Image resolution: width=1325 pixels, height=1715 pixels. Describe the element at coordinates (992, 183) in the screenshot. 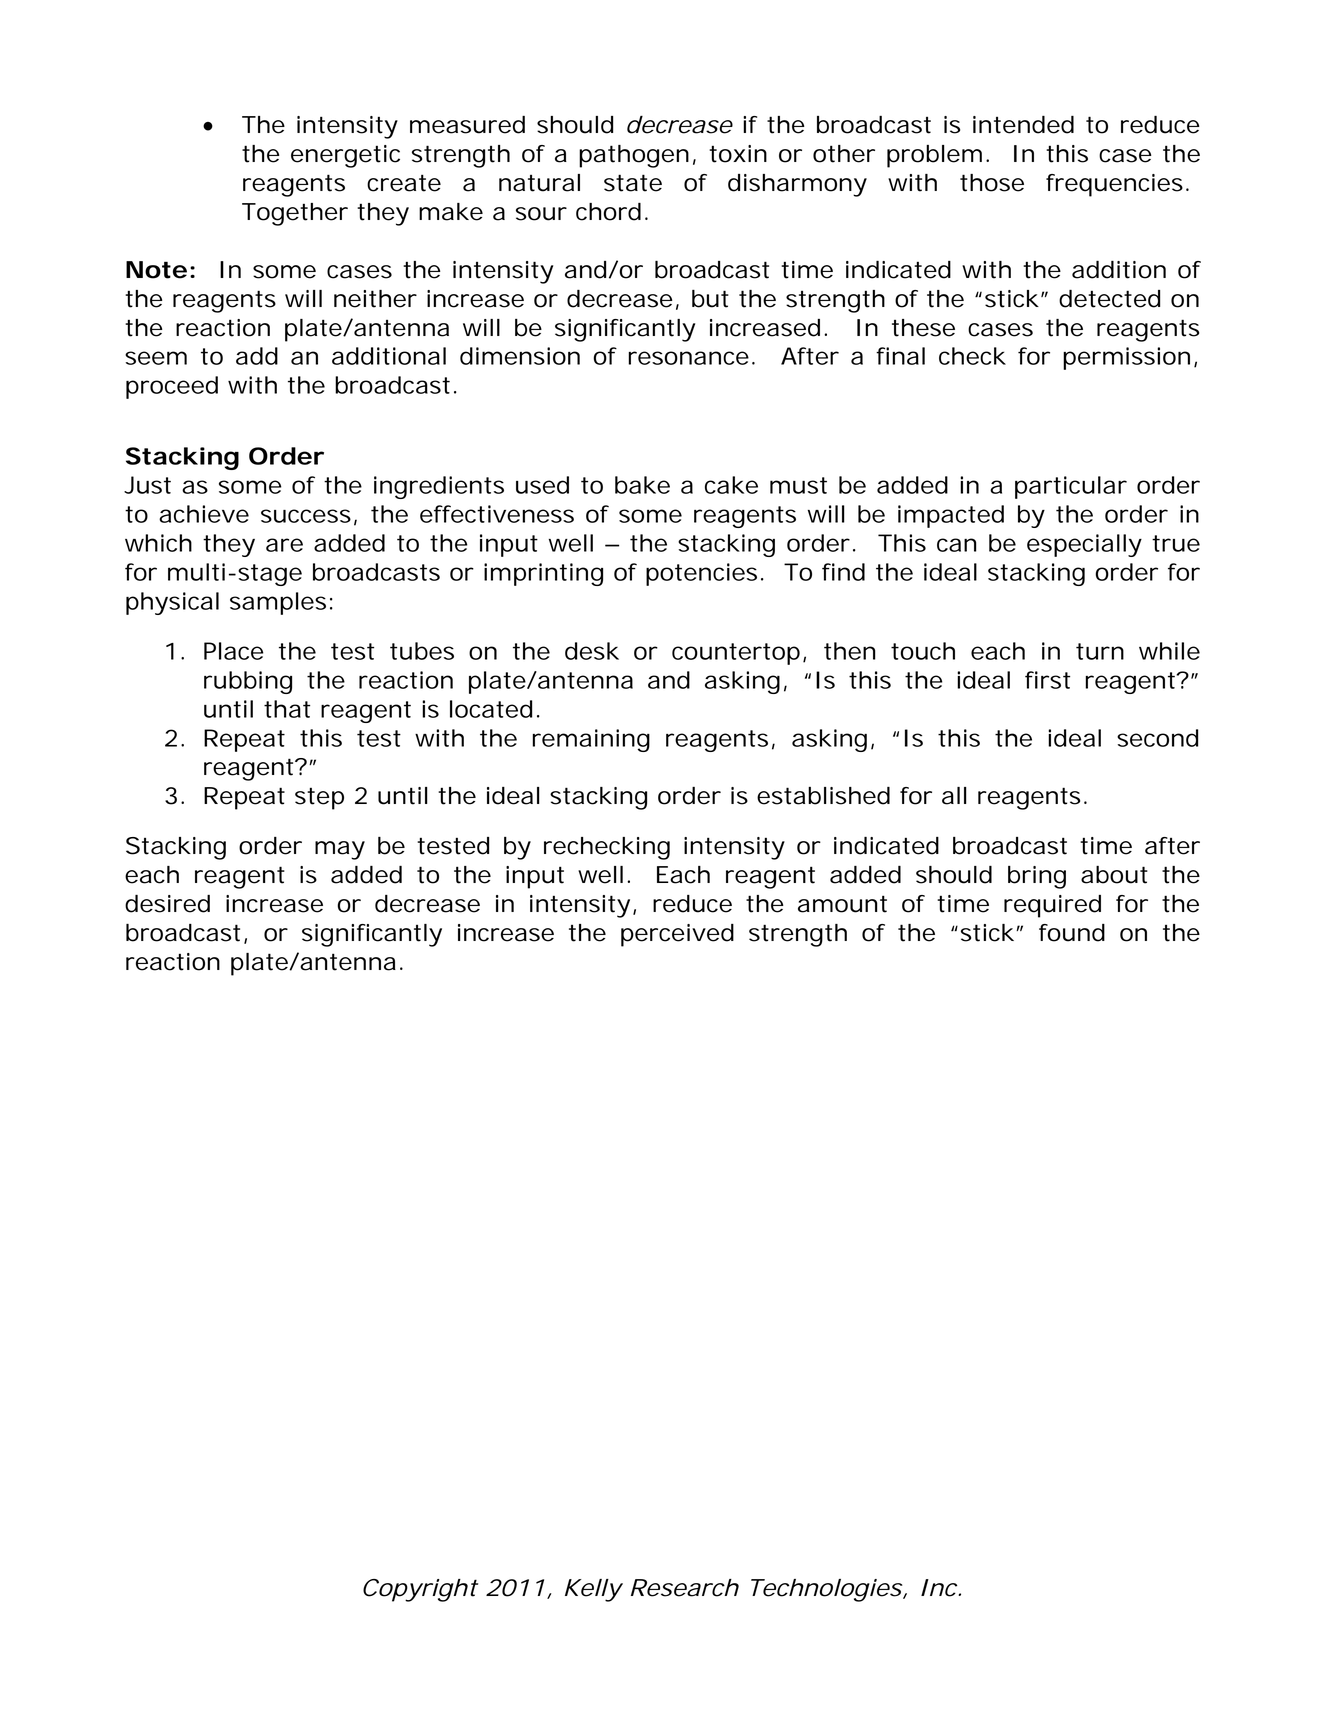

I see `those` at that location.
